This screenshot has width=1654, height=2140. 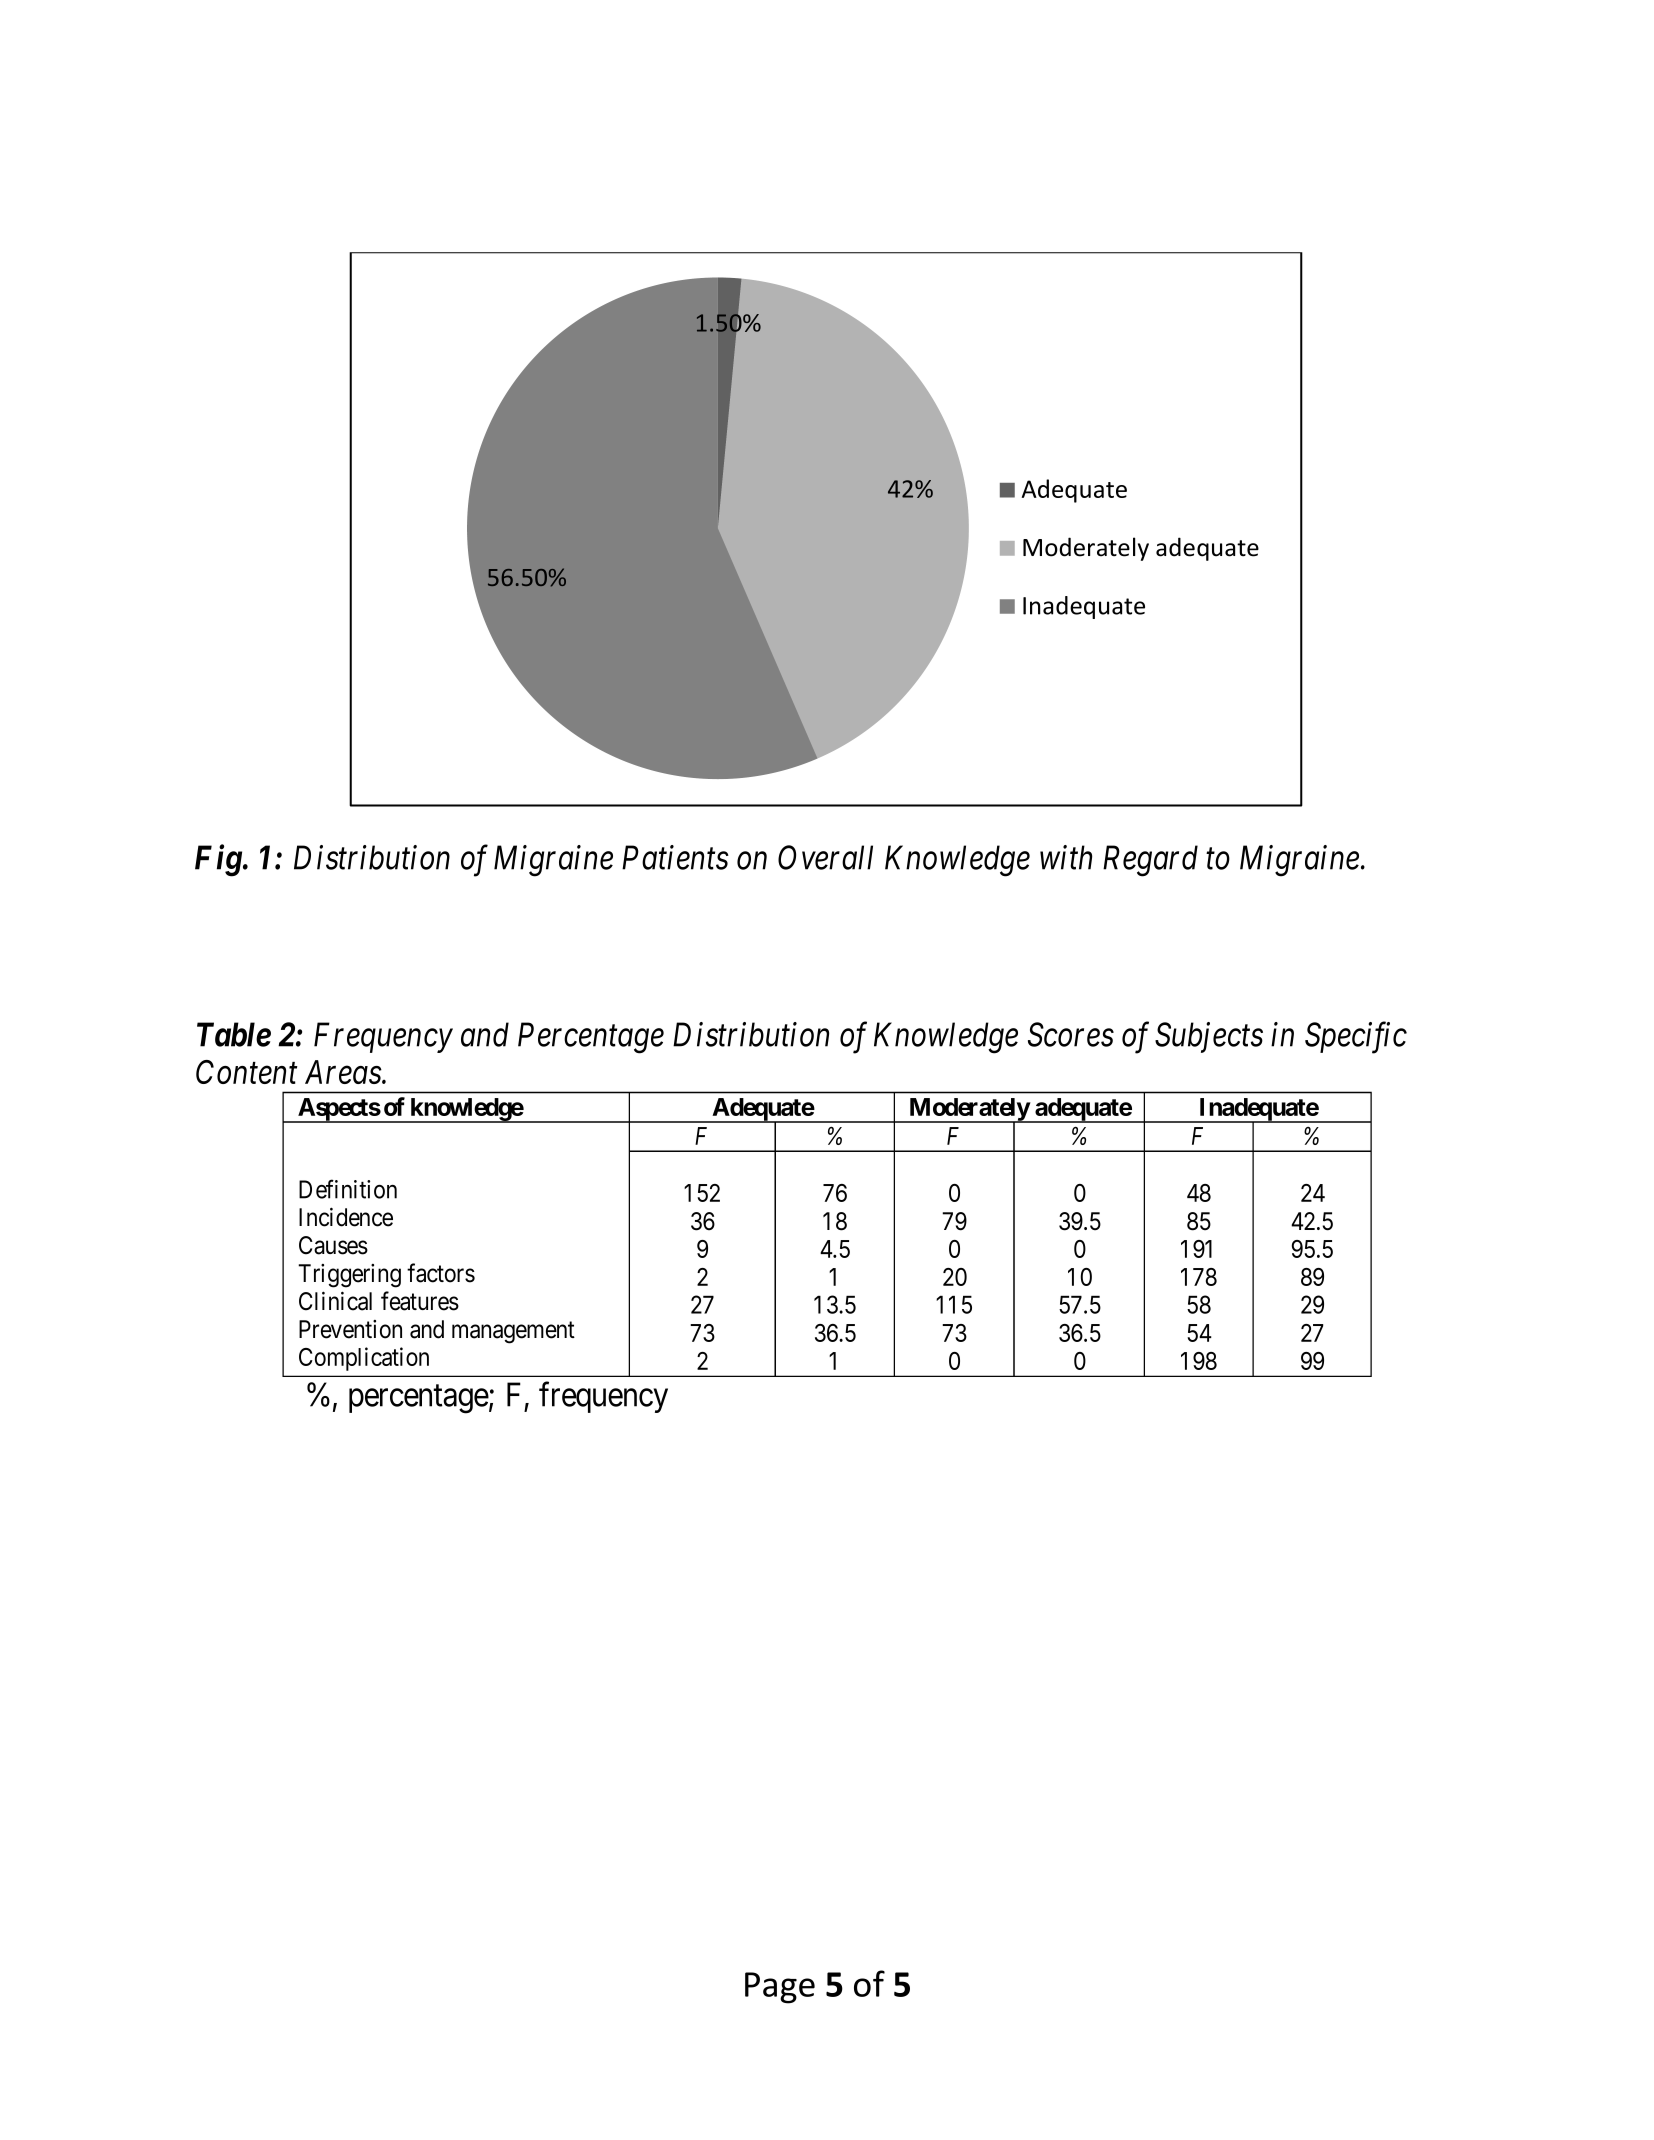 I want to click on Fig, so click(x=218, y=861).
